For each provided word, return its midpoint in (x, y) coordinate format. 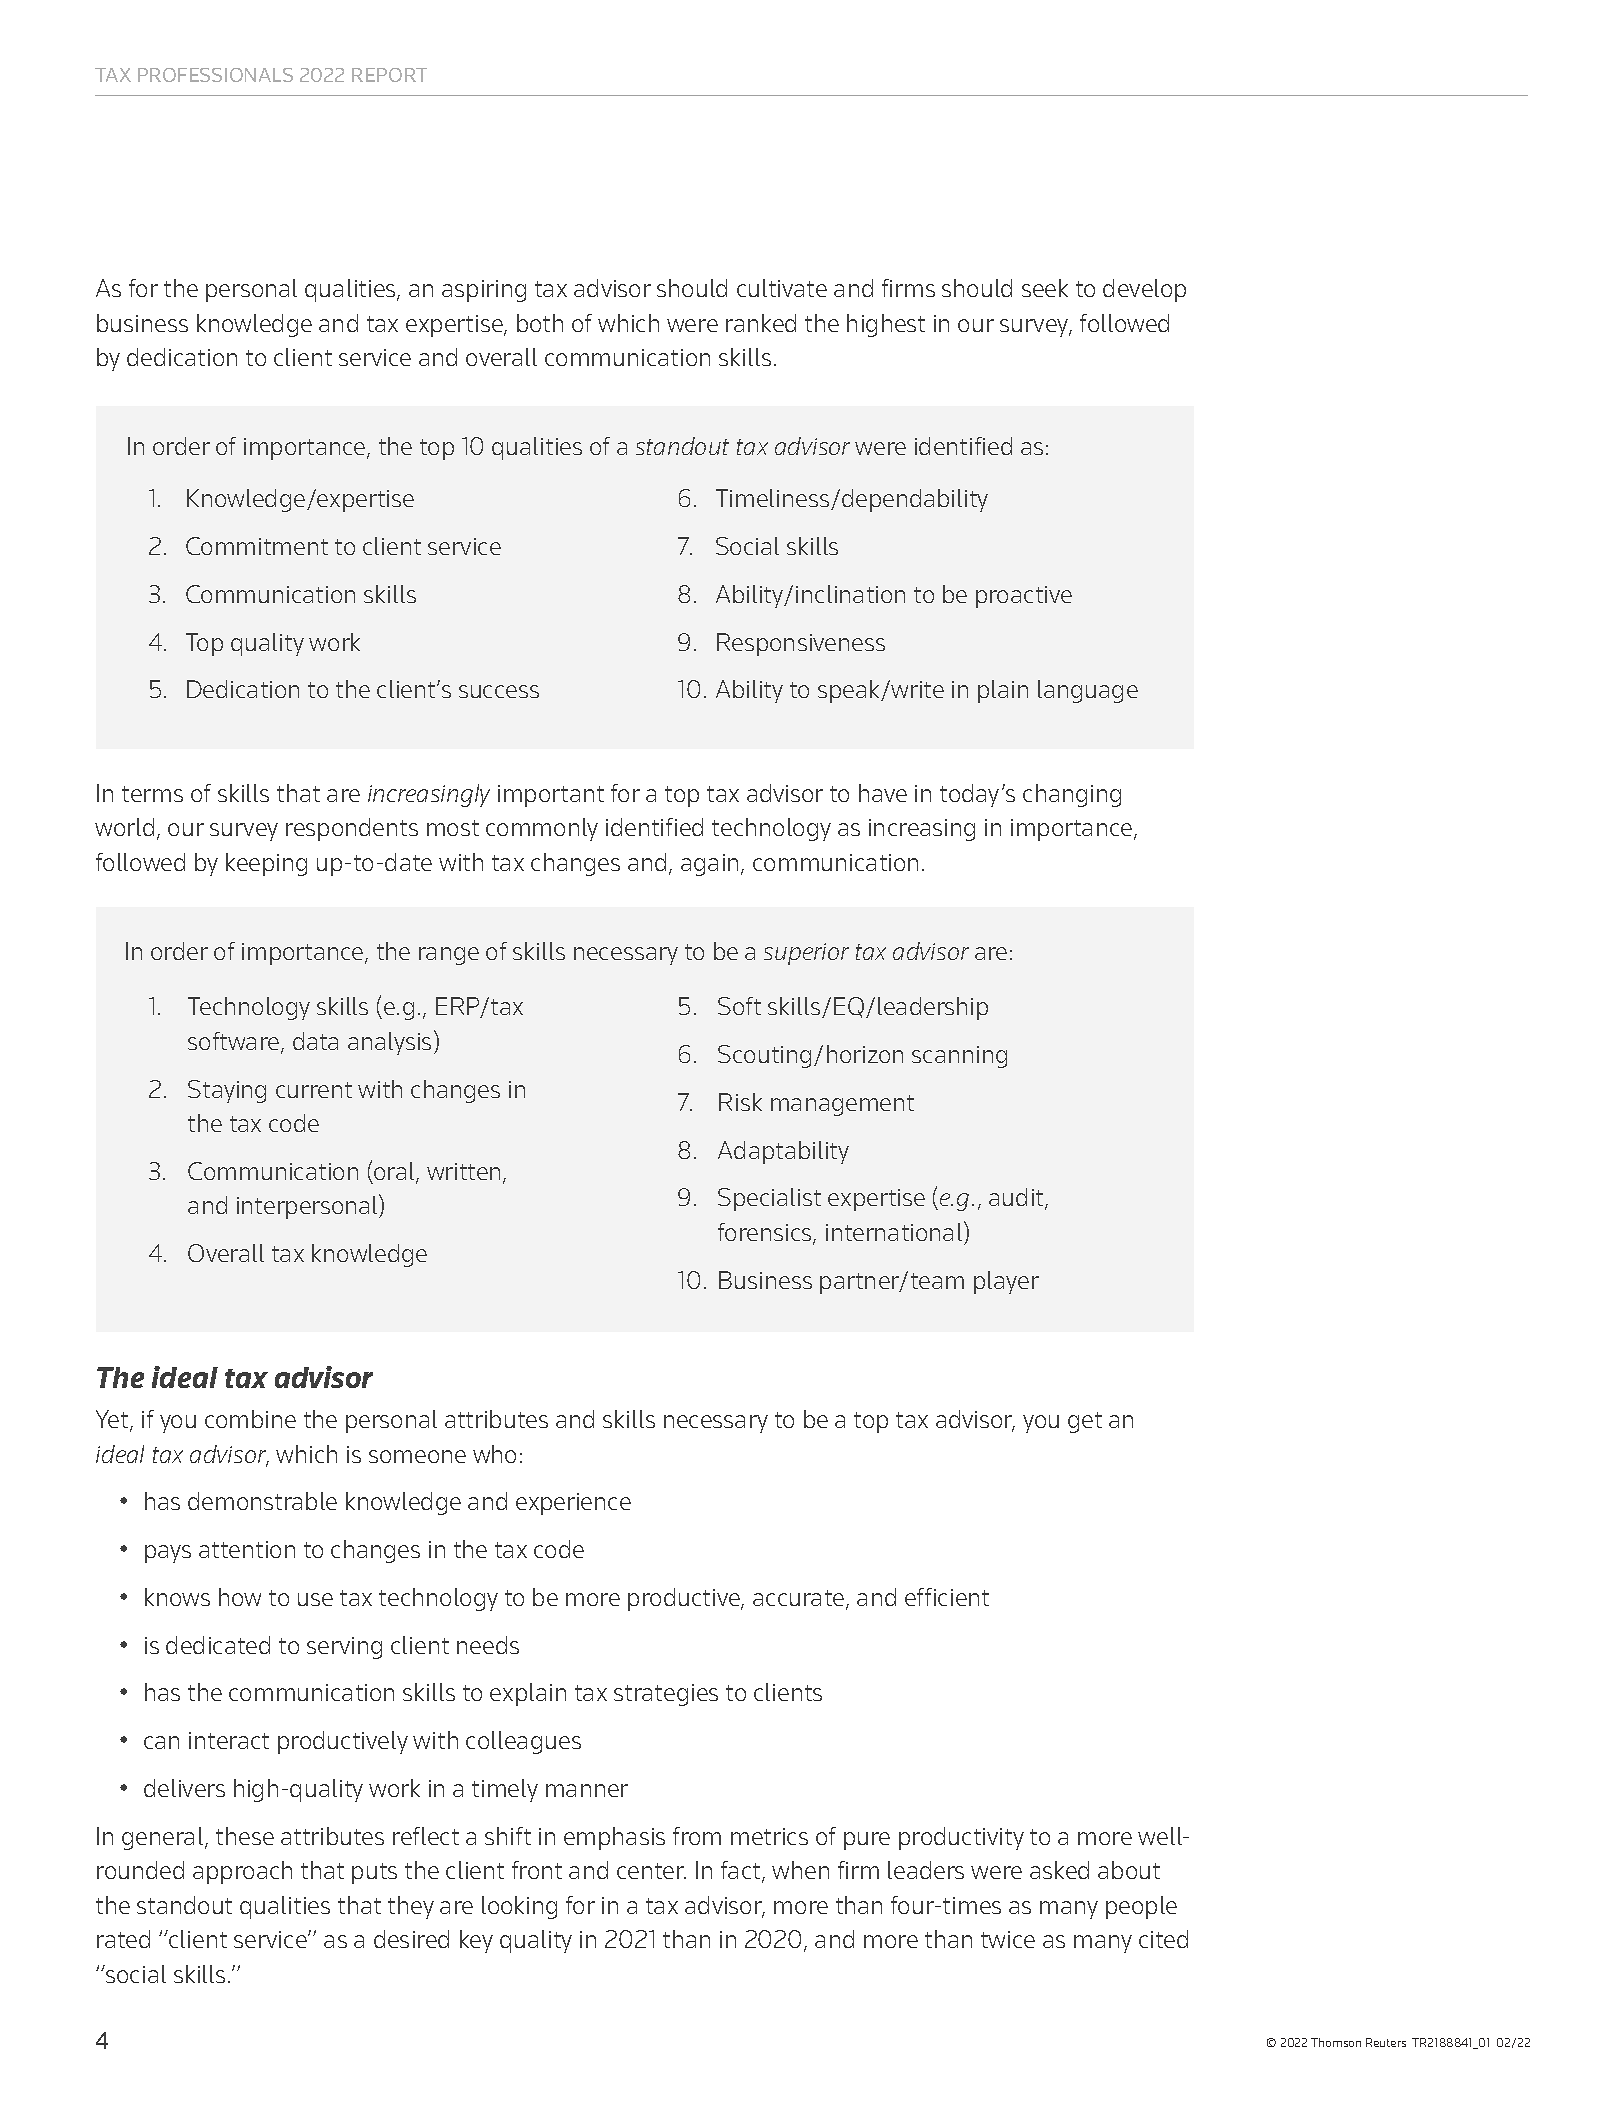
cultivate (782, 288)
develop (1144, 290)
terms (152, 794)
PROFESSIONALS (215, 75)
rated (123, 1939)
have (883, 793)
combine (250, 1419)
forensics (766, 1233)
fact (742, 1871)
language (1088, 691)
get (1085, 1422)
